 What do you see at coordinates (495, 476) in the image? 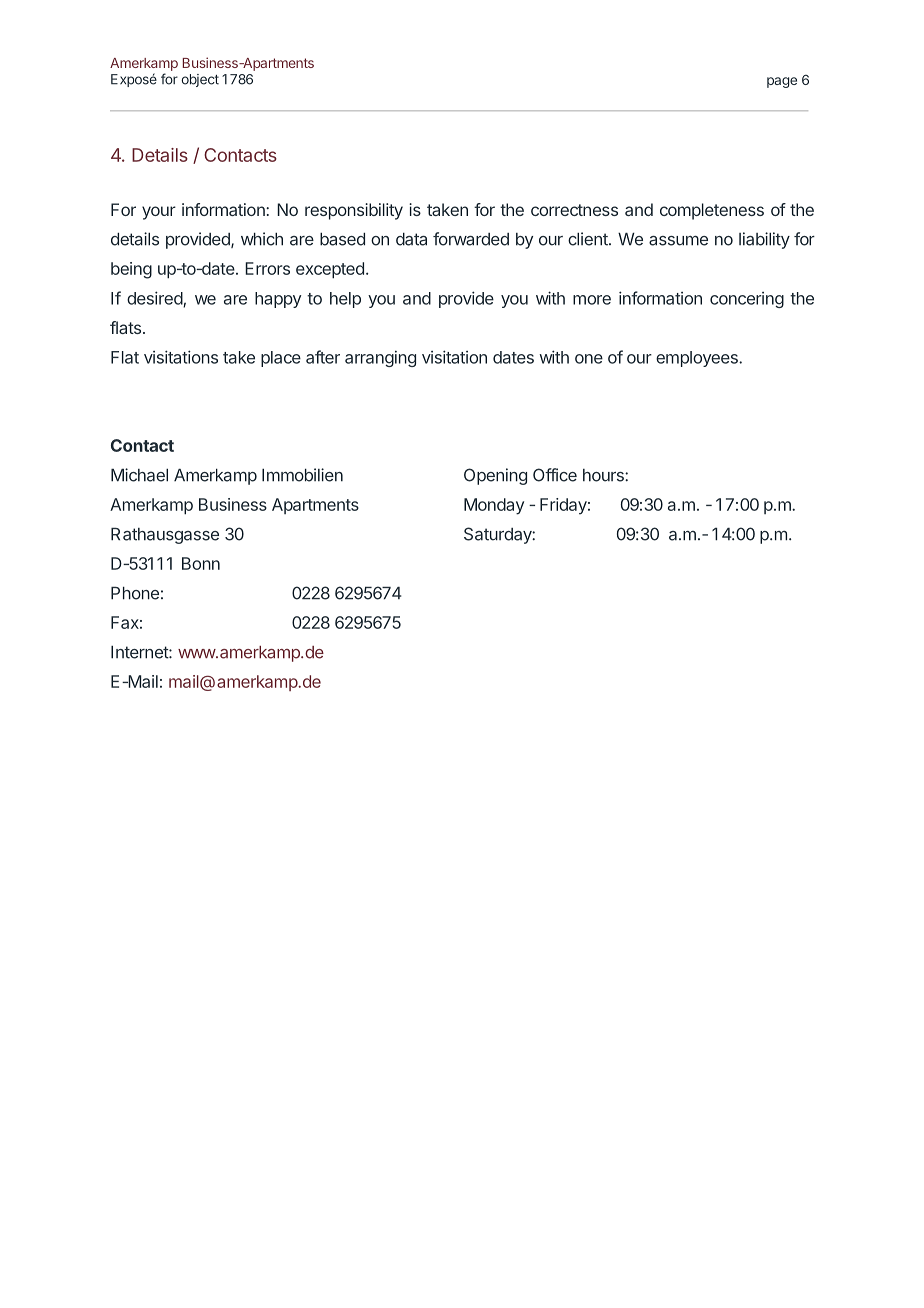
I see `Opening` at bounding box center [495, 476].
